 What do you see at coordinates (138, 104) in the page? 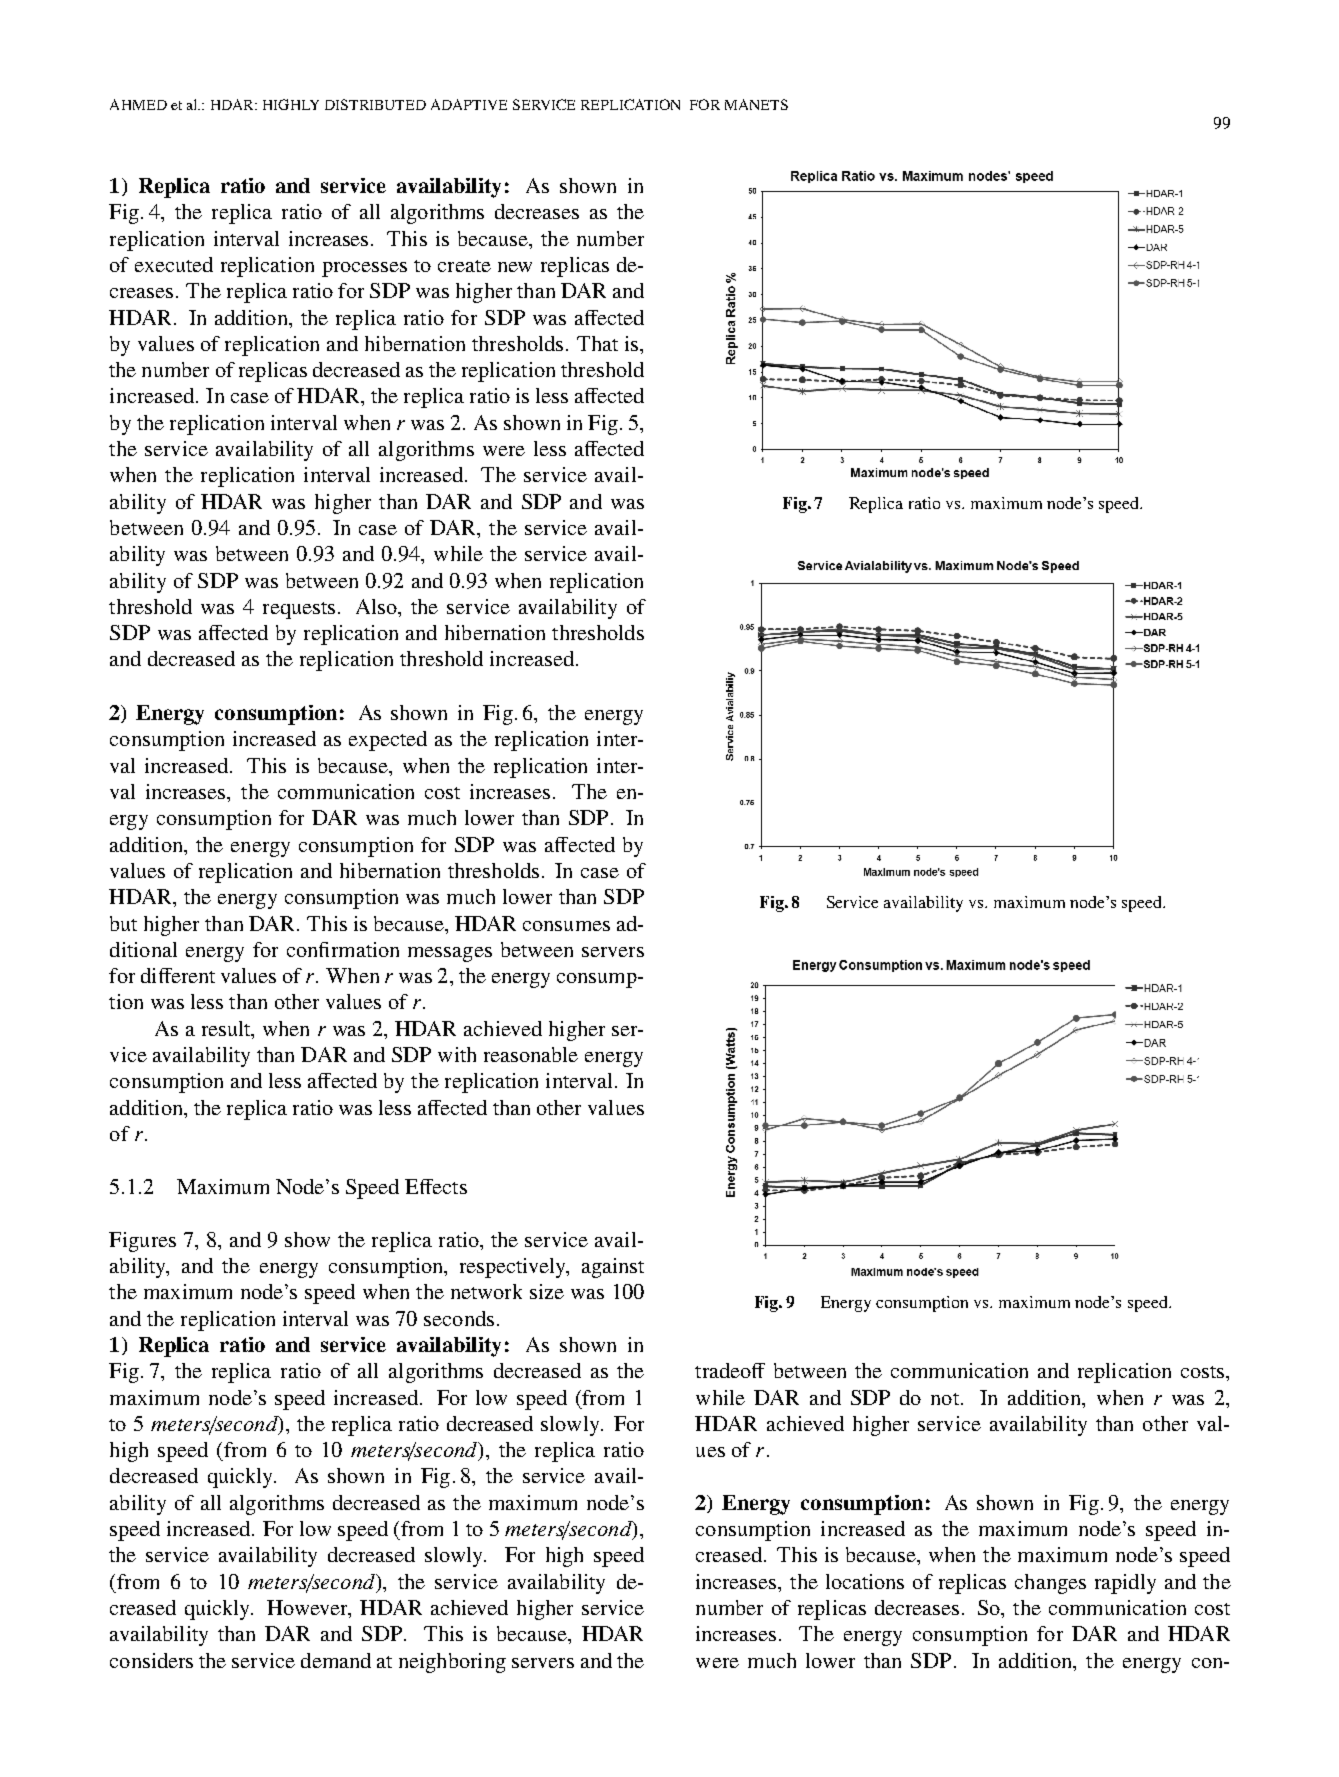
I see `AHMED` at bounding box center [138, 104].
